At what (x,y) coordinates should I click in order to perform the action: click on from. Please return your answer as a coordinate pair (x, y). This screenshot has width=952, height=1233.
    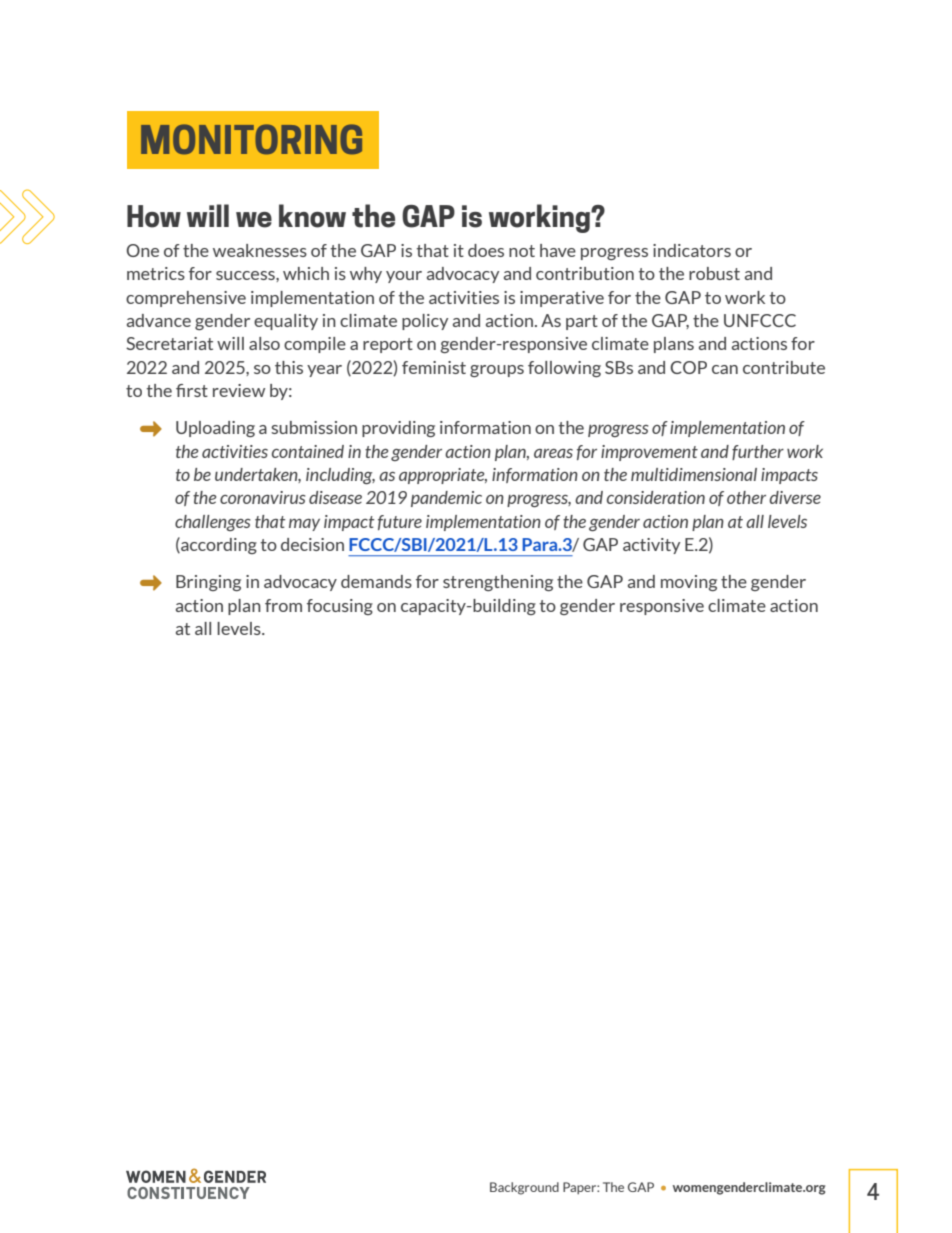
    Looking at the image, I should click on (283, 605).
